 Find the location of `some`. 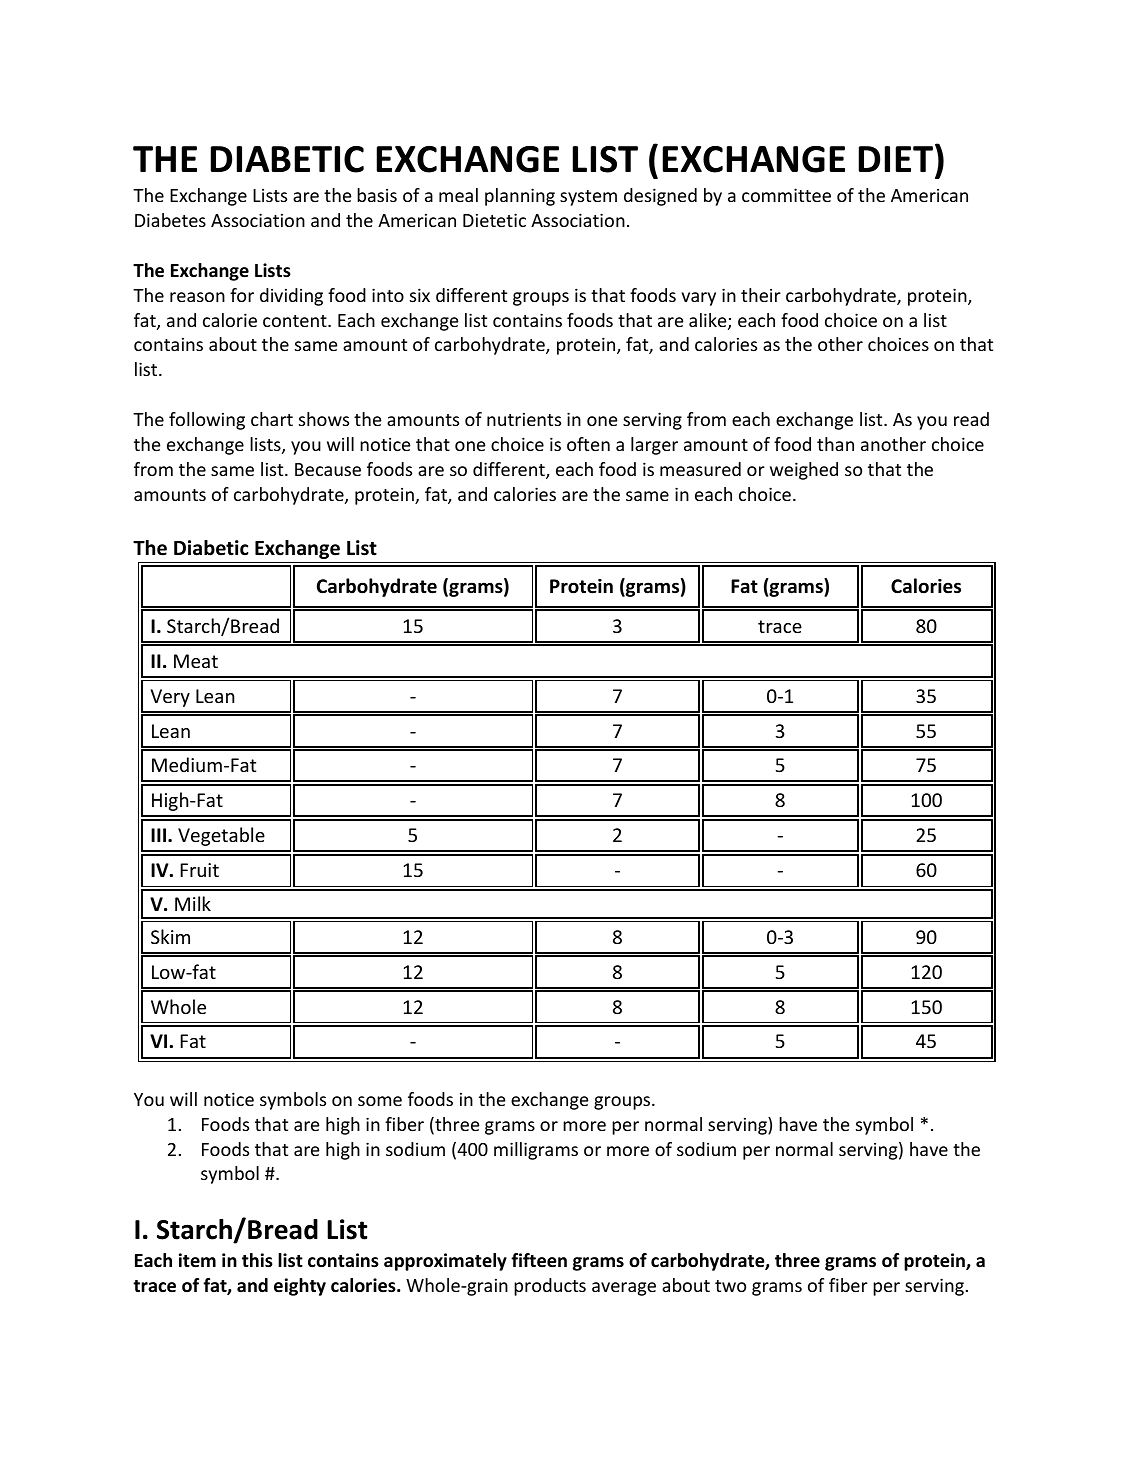

some is located at coordinates (380, 1101).
